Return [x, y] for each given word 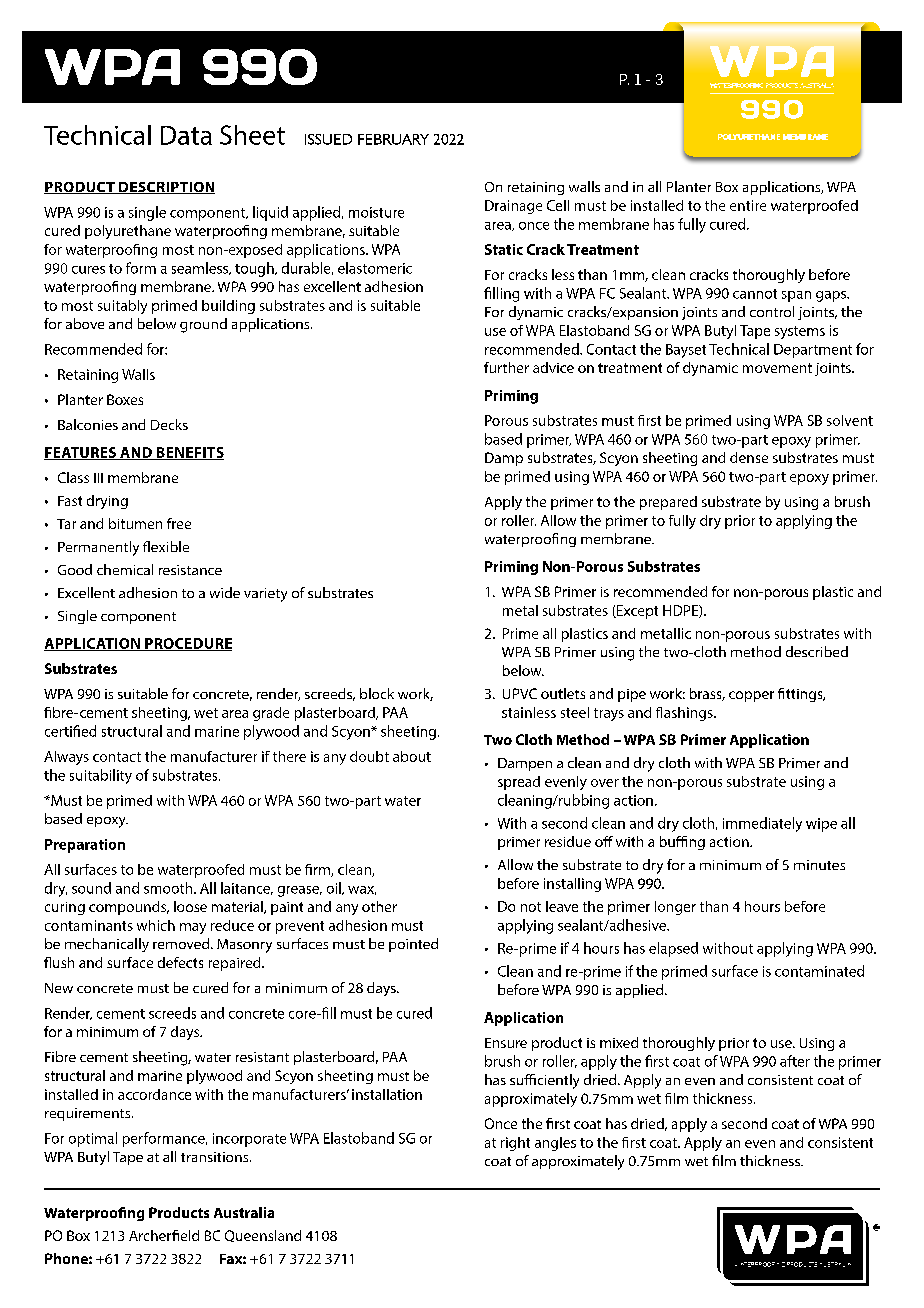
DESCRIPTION [166, 188]
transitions [216, 1157]
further [506, 367]
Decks [169, 424]
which [156, 925]
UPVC [520, 693]
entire [748, 205]
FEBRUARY [393, 139]
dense [749, 457]
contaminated [819, 971]
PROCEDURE [187, 644]
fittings [801, 695]
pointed [413, 945]
